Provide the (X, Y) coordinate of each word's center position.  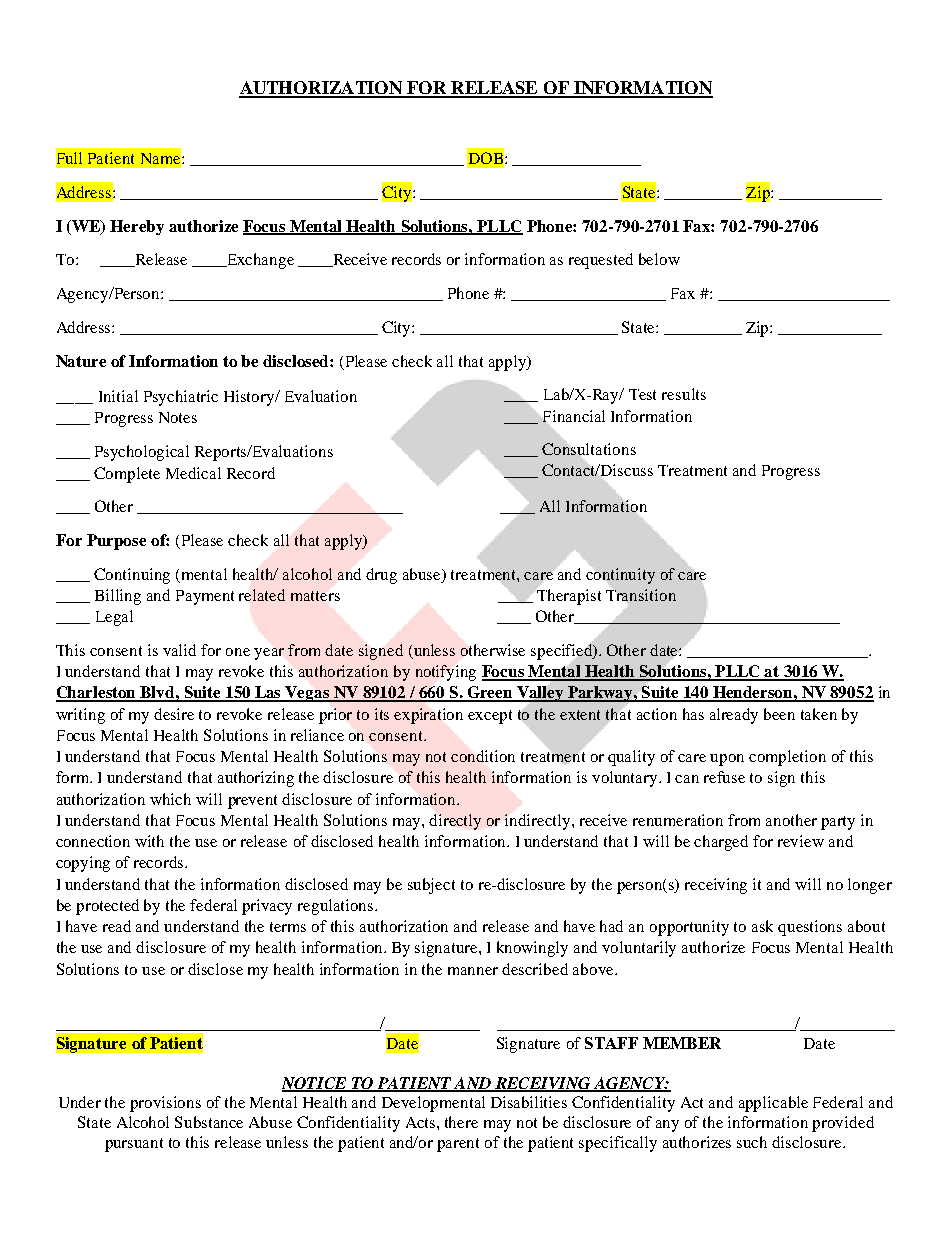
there (461, 1122)
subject (431, 886)
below (659, 259)
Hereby (137, 227)
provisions (165, 1104)
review (801, 841)
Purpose (116, 542)
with (149, 841)
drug (381, 576)
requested (601, 261)
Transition (641, 595)
